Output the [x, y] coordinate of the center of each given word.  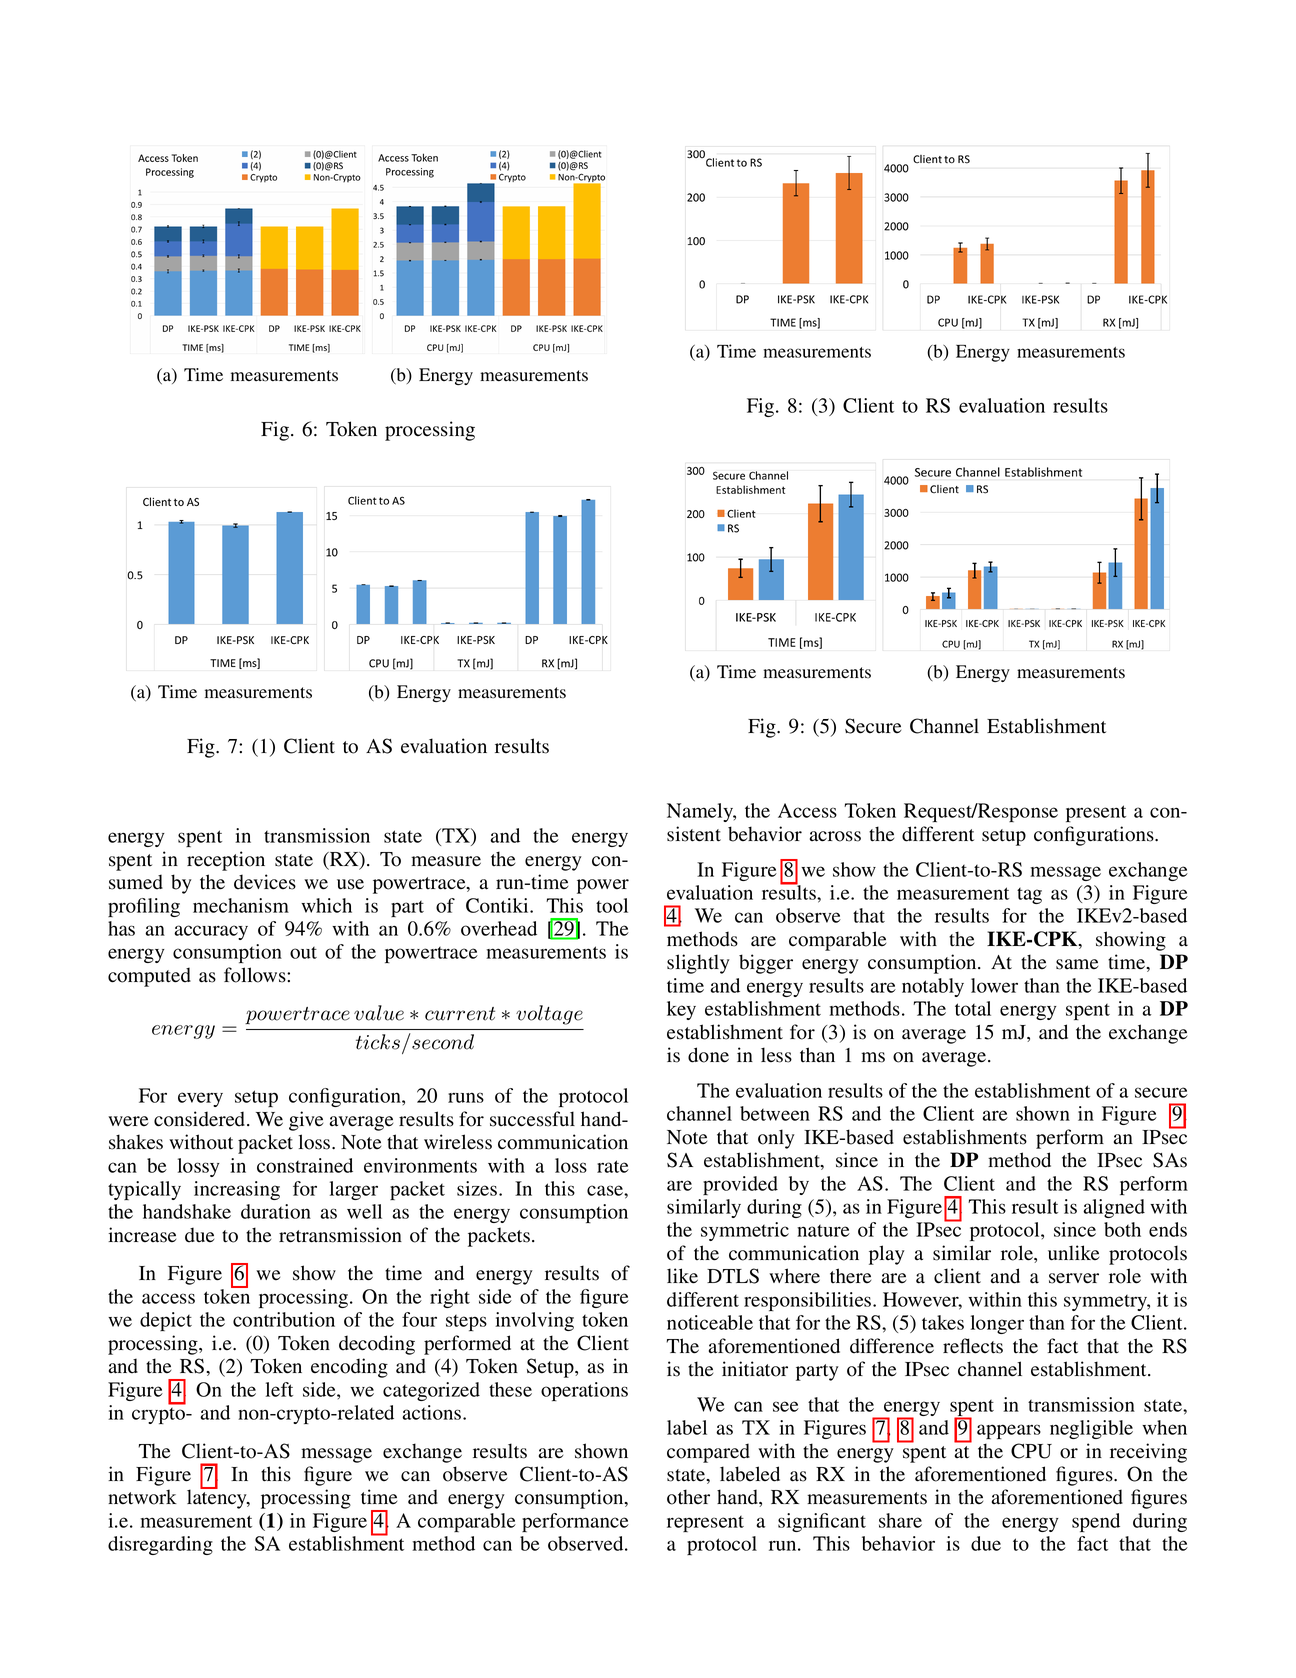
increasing [237, 1190]
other [688, 1497]
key [681, 1010]
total [973, 1008]
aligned [1114, 1208]
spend [1096, 1522]
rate [613, 1166]
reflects [973, 1346]
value [379, 1013]
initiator [755, 1369]
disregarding [160, 1545]
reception [226, 861]
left [279, 1389]
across [835, 836]
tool [612, 905]
